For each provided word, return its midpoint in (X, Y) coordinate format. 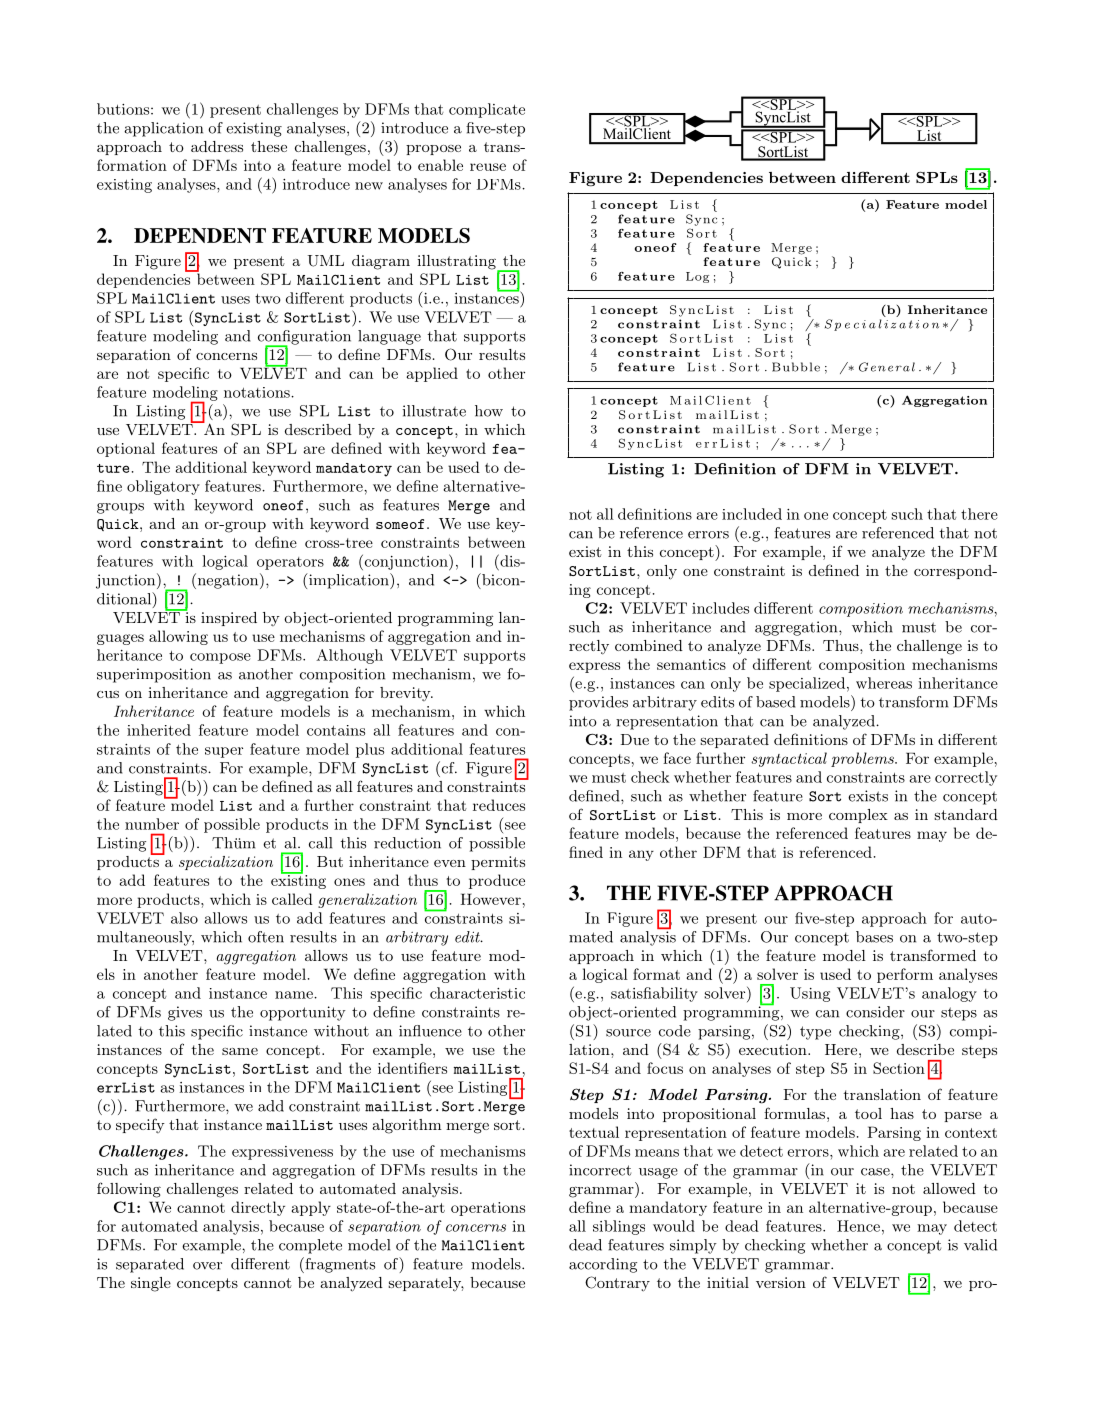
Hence (858, 1226)
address (217, 146)
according (603, 1265)
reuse (488, 167)
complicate (487, 110)
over (207, 1266)
